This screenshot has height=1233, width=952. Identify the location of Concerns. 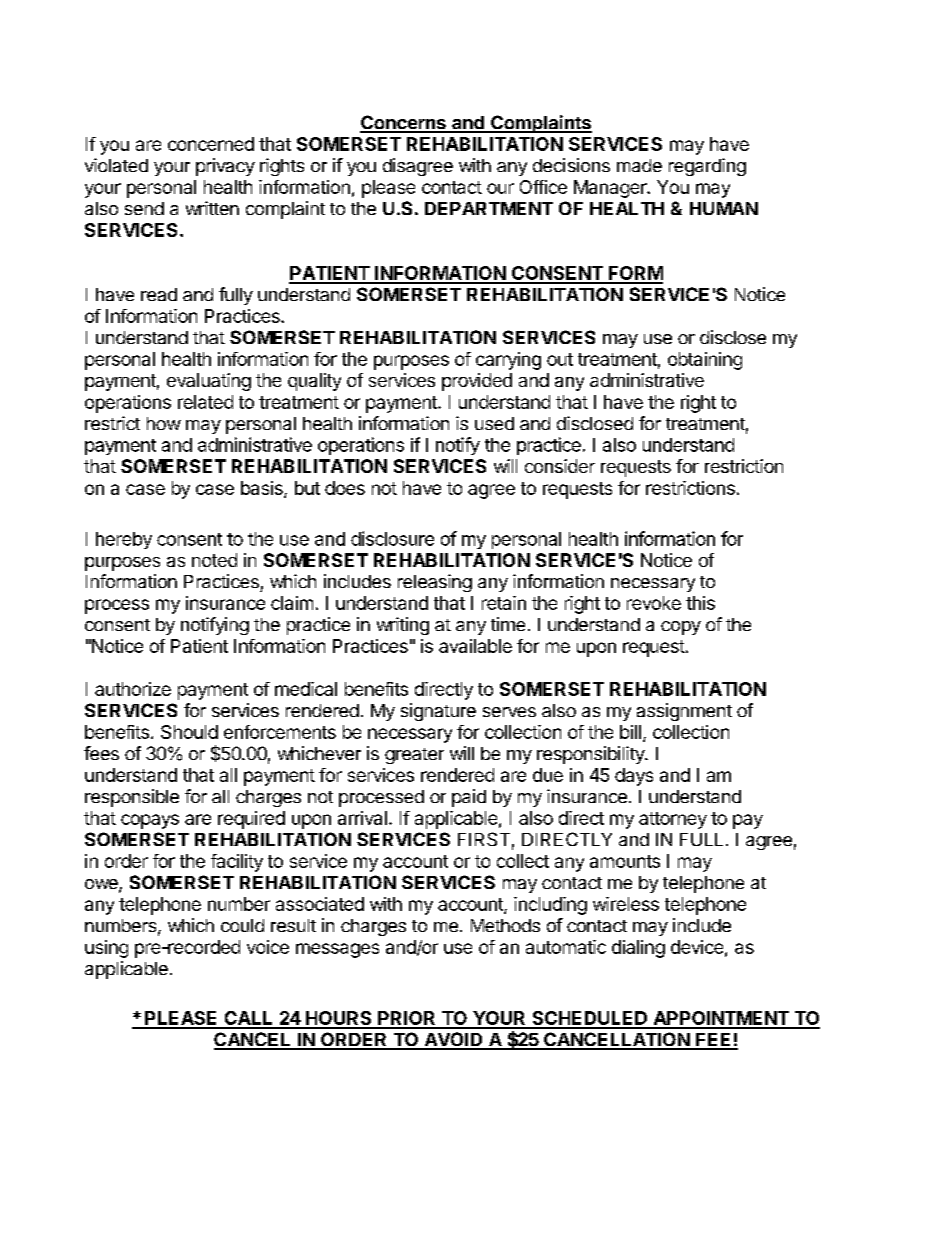
(404, 123).
